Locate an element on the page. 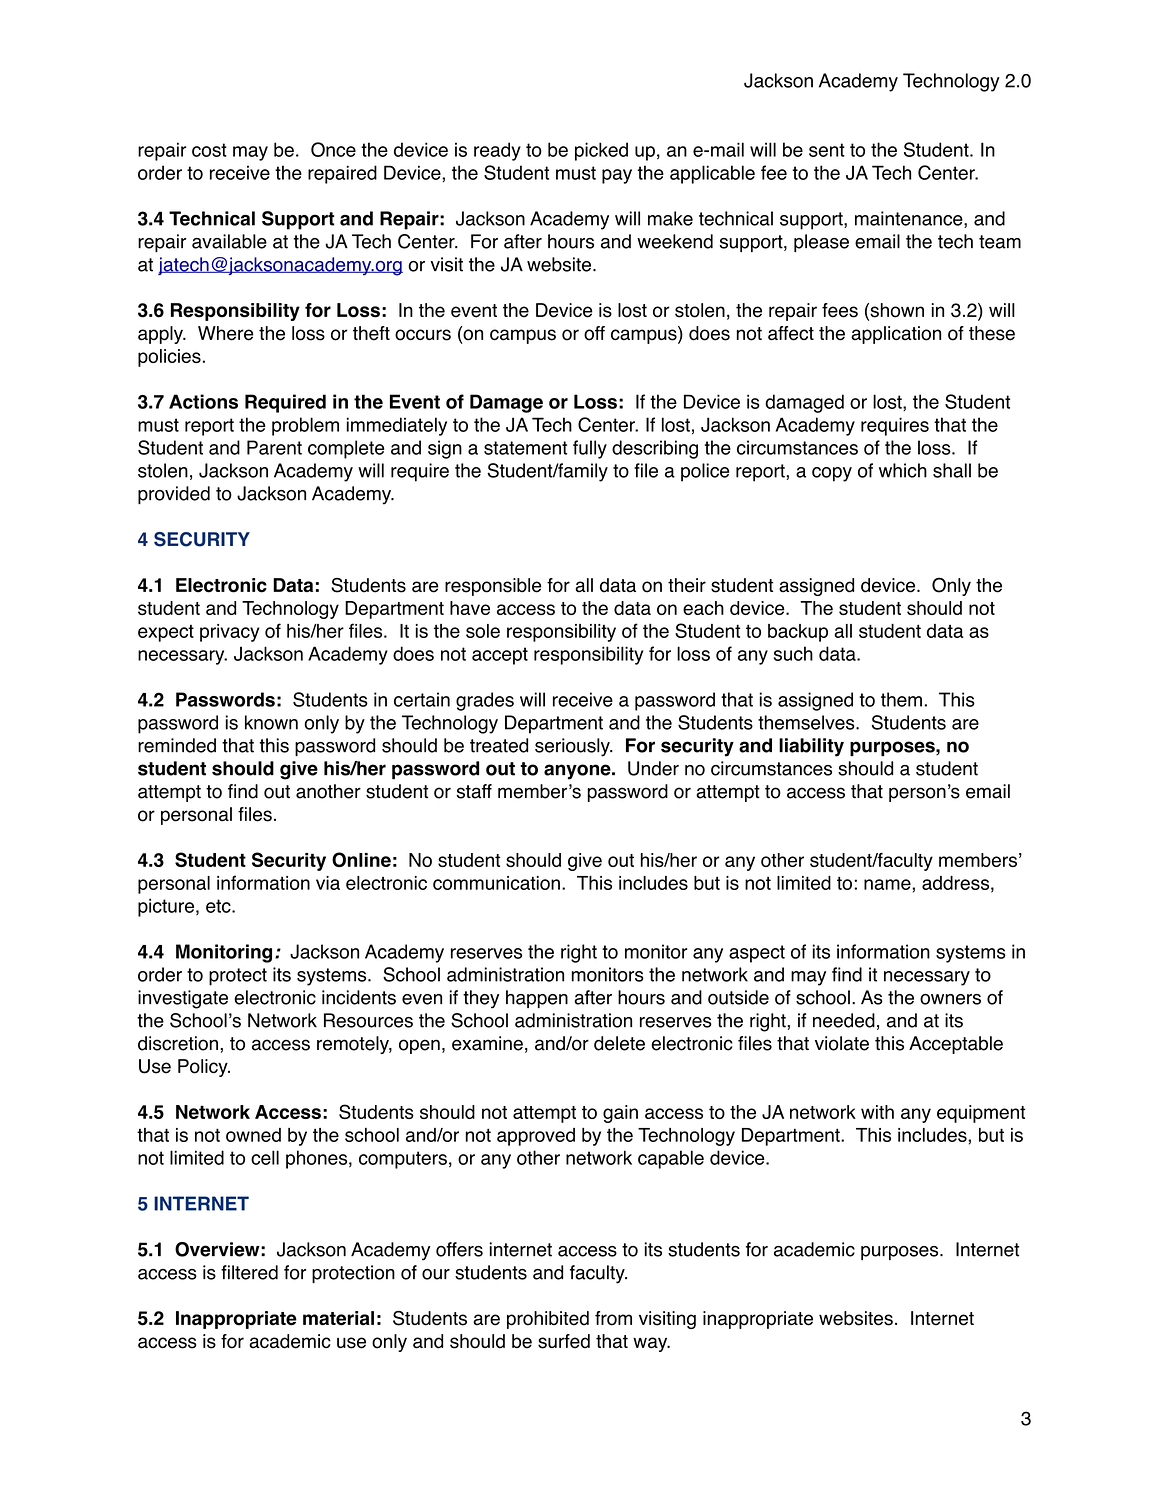  seriously is located at coordinates (573, 747).
